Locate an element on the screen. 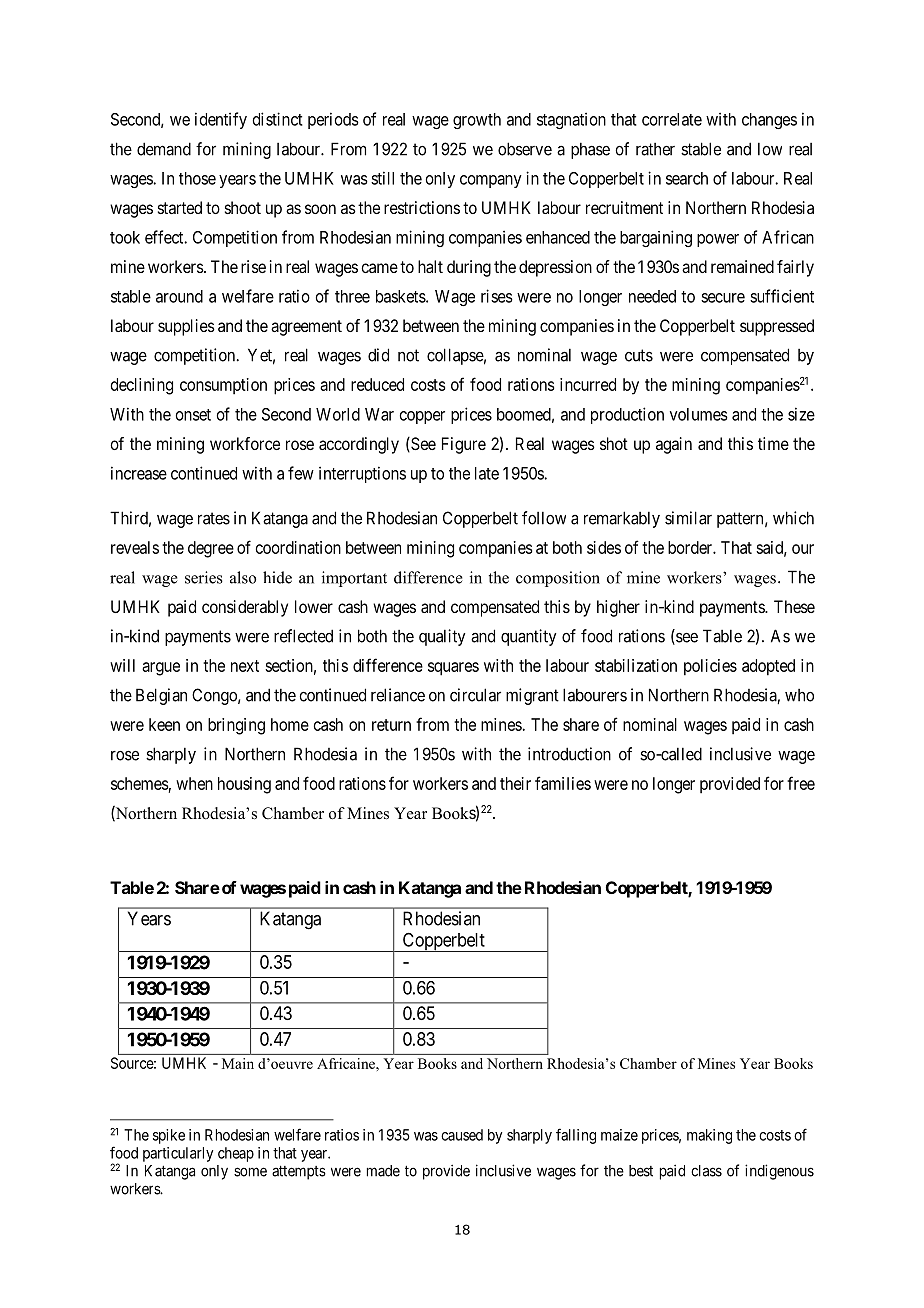 This screenshot has height=1308, width=924. suppressed is located at coordinates (777, 327).
